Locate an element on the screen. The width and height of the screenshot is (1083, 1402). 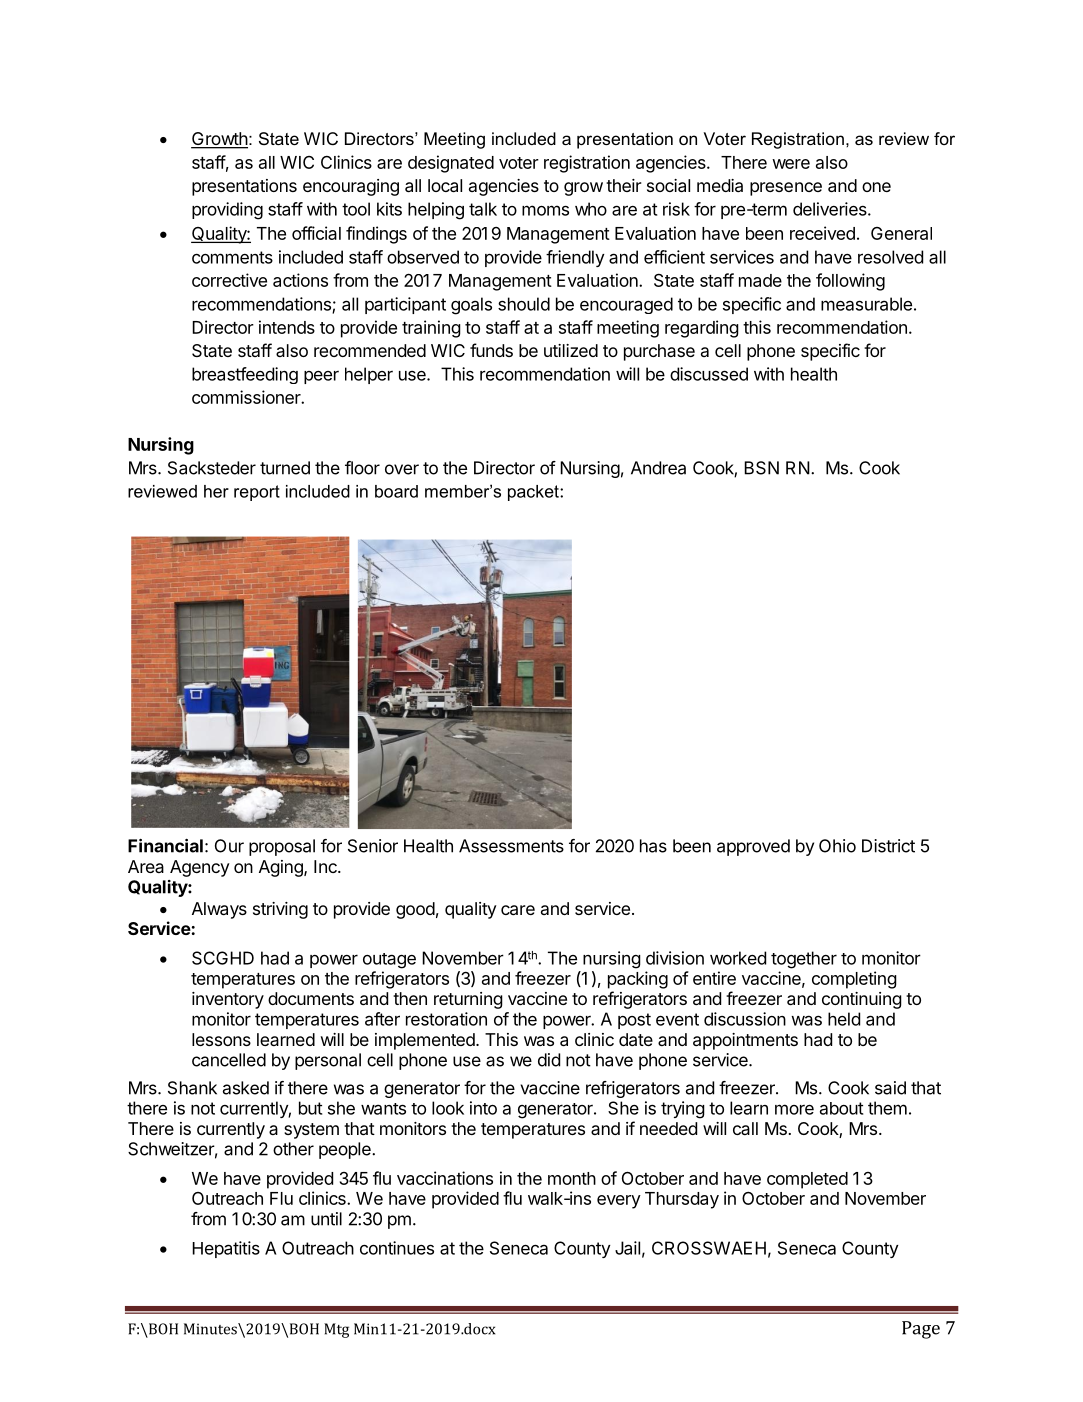
Jail is located at coordinates (627, 1248).
